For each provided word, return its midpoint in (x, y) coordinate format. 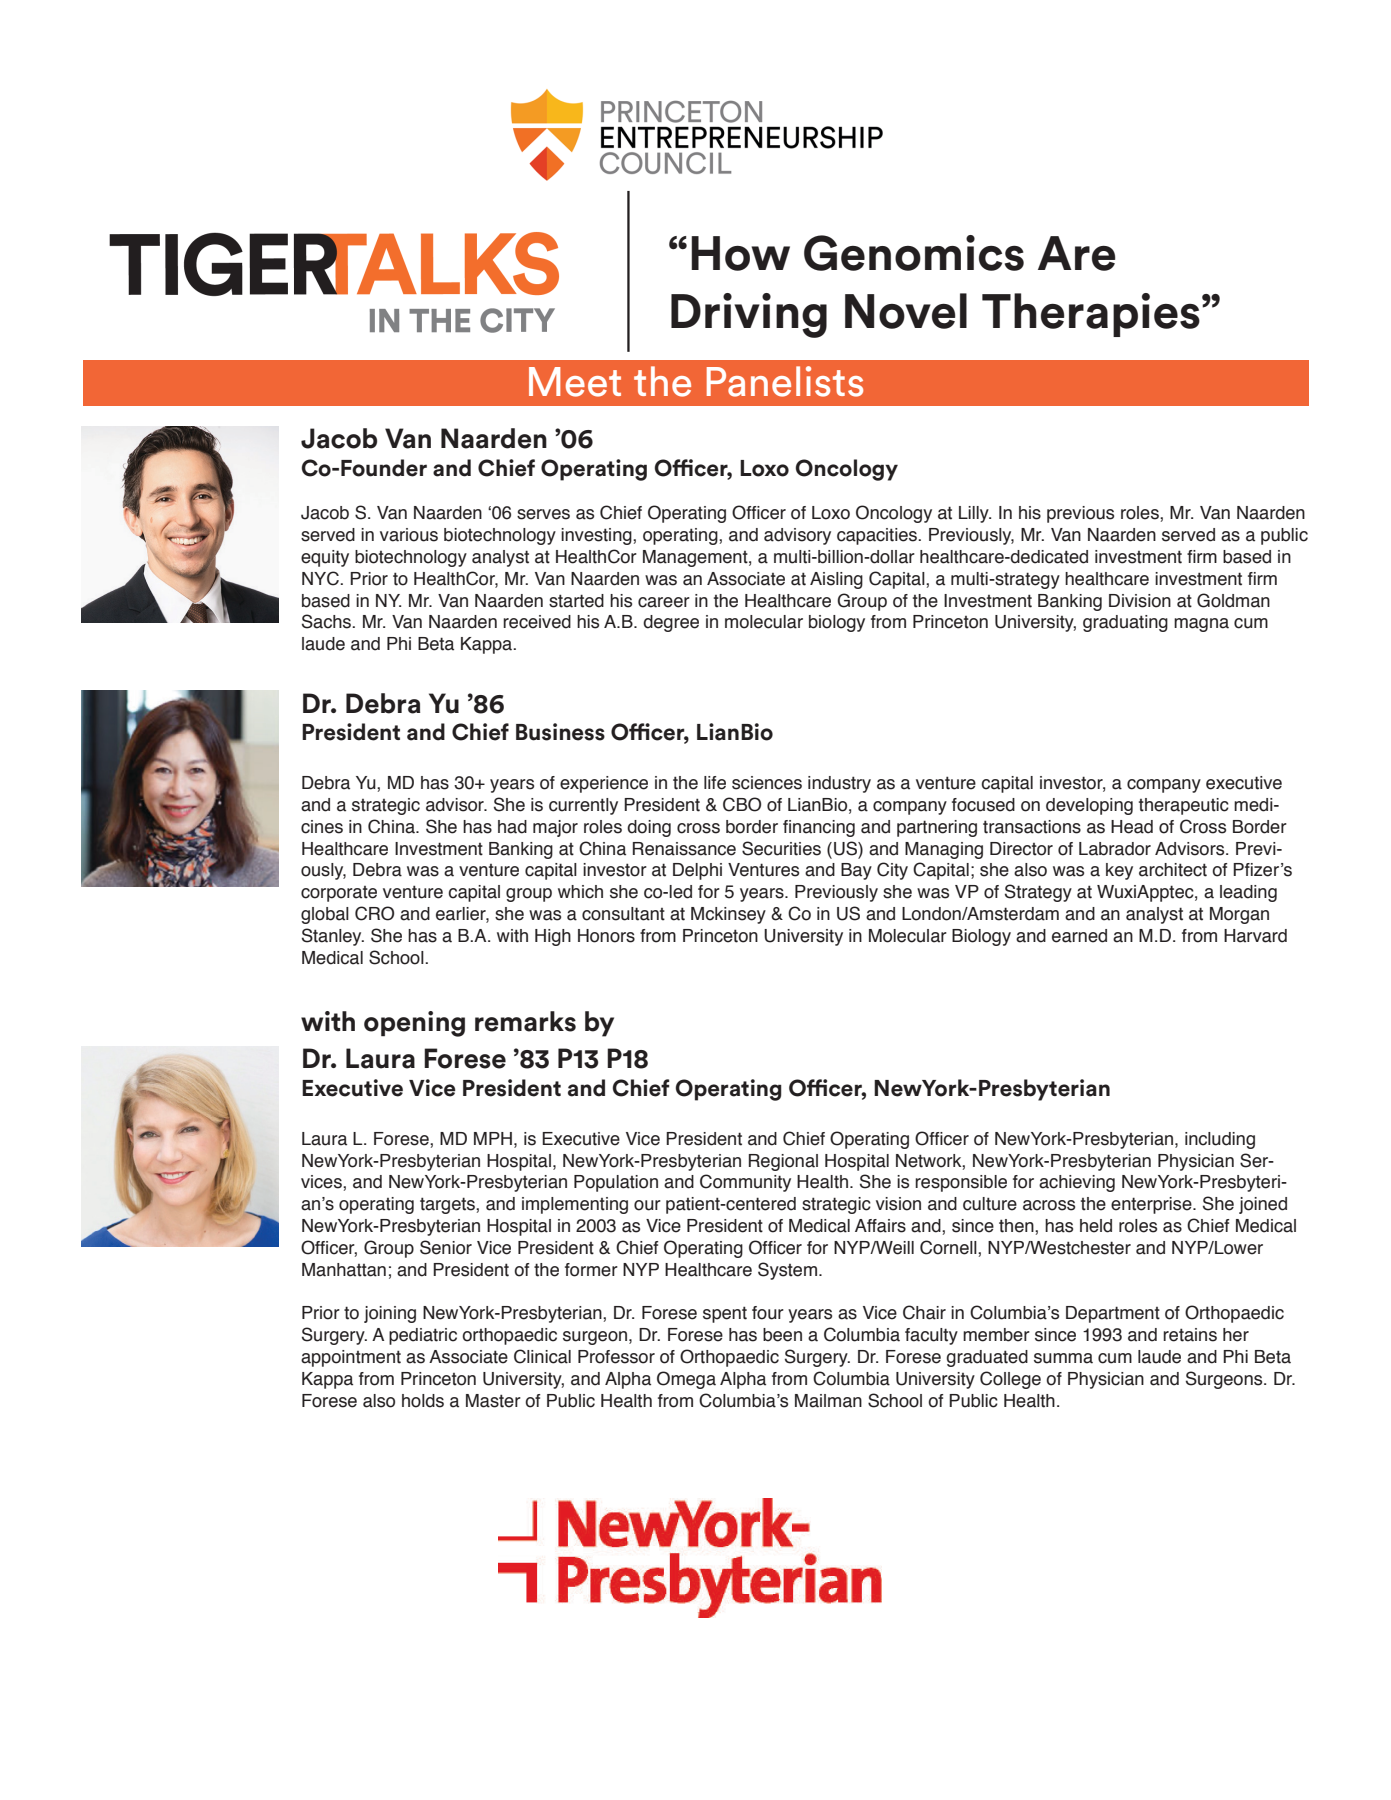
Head (1132, 827)
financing (819, 828)
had (512, 827)
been (782, 1335)
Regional (783, 1162)
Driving (749, 315)
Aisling (836, 580)
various (409, 535)
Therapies (1091, 315)
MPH (493, 1138)
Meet (575, 382)
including (1220, 1140)
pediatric (423, 1336)
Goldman (1233, 600)
